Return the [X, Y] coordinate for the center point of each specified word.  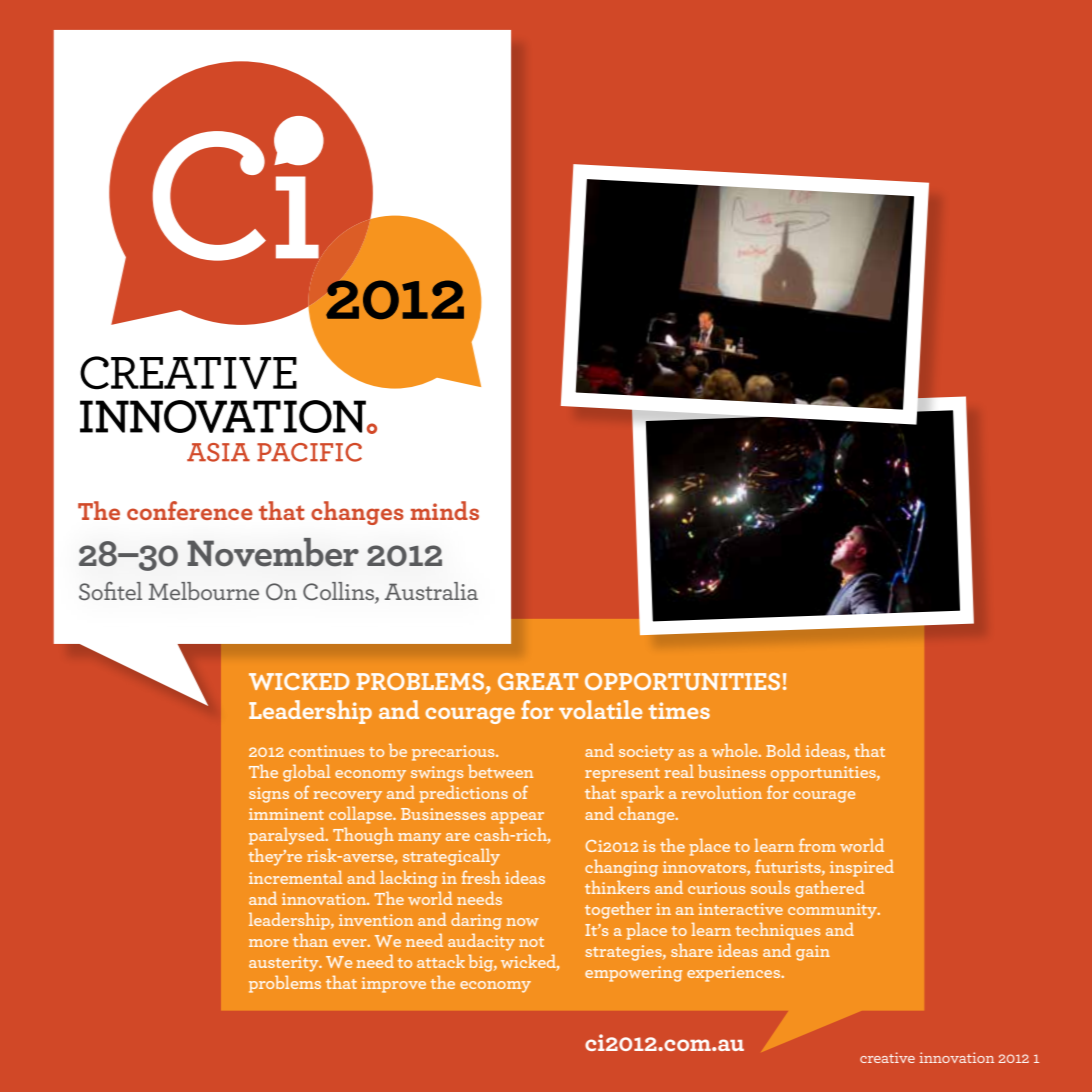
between [500, 771]
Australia [431, 591]
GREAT [538, 681]
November [273, 552]
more [268, 943]
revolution [722, 792]
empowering [633, 974]
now [523, 922]
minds [445, 510]
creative [887, 1057]
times [679, 710]
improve [394, 985]
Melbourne [203, 591]
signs [269, 795]
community [833, 911]
